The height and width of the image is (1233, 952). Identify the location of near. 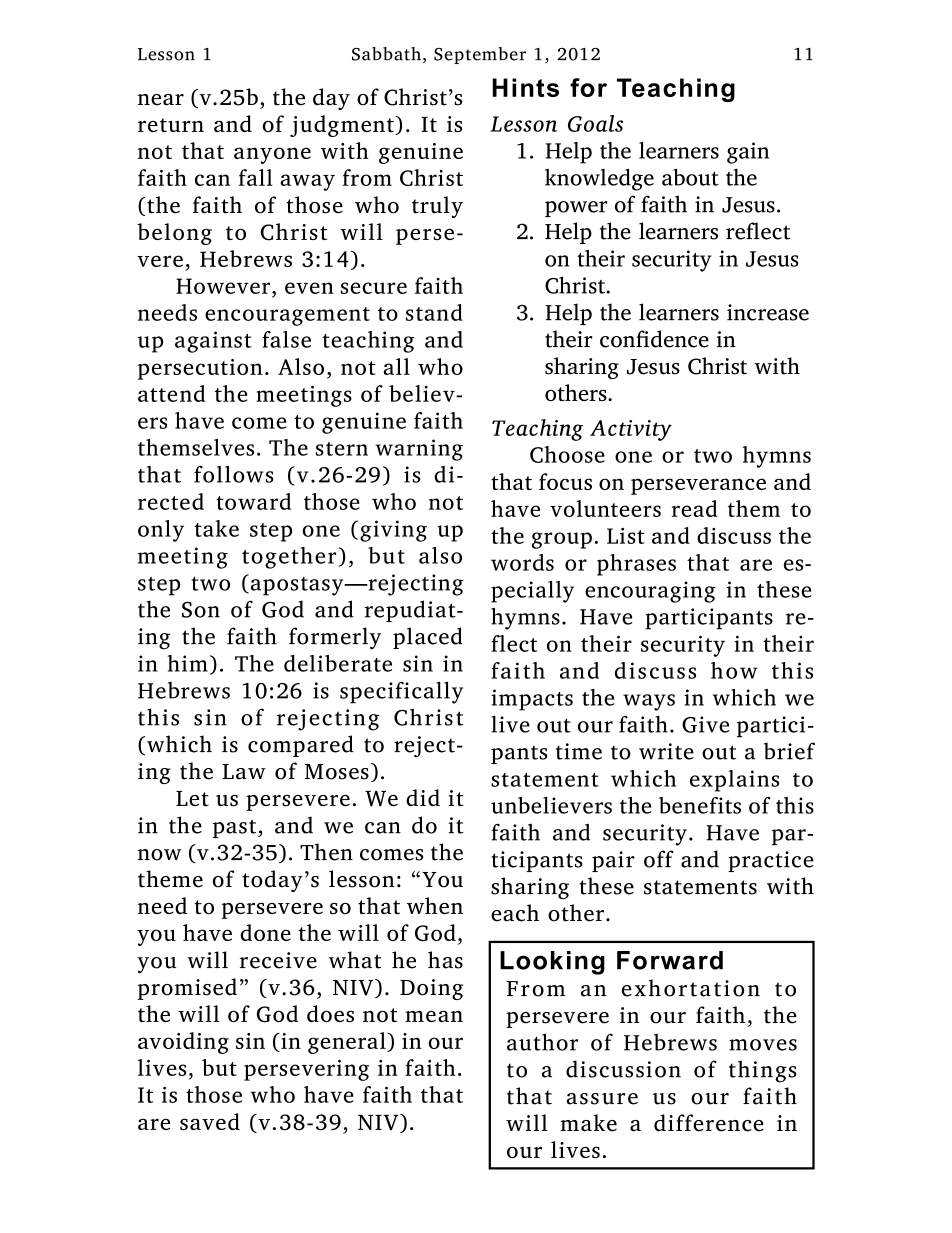
(161, 100).
